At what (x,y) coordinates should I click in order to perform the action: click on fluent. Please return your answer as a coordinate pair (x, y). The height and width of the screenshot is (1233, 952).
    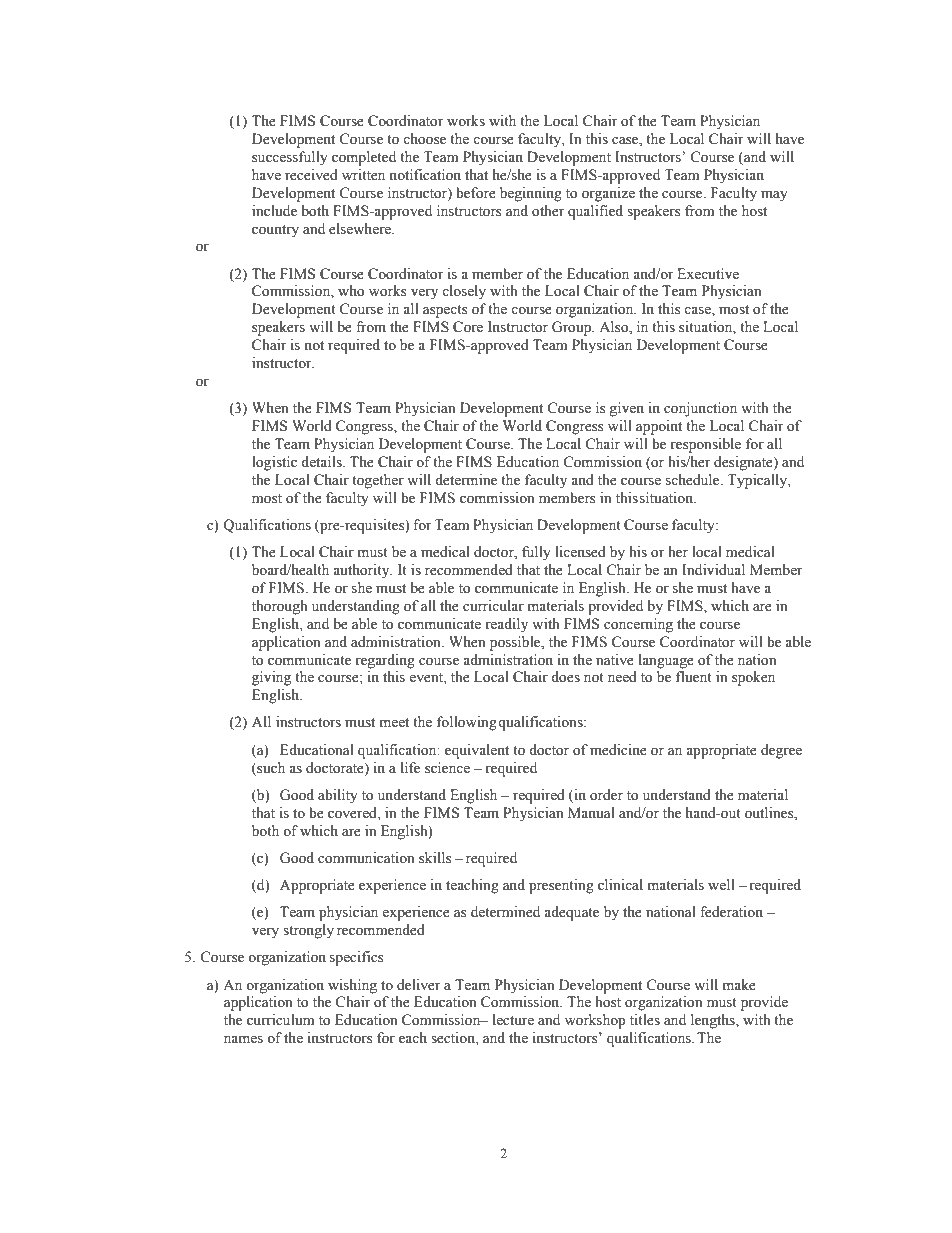
    Looking at the image, I should click on (694, 677).
